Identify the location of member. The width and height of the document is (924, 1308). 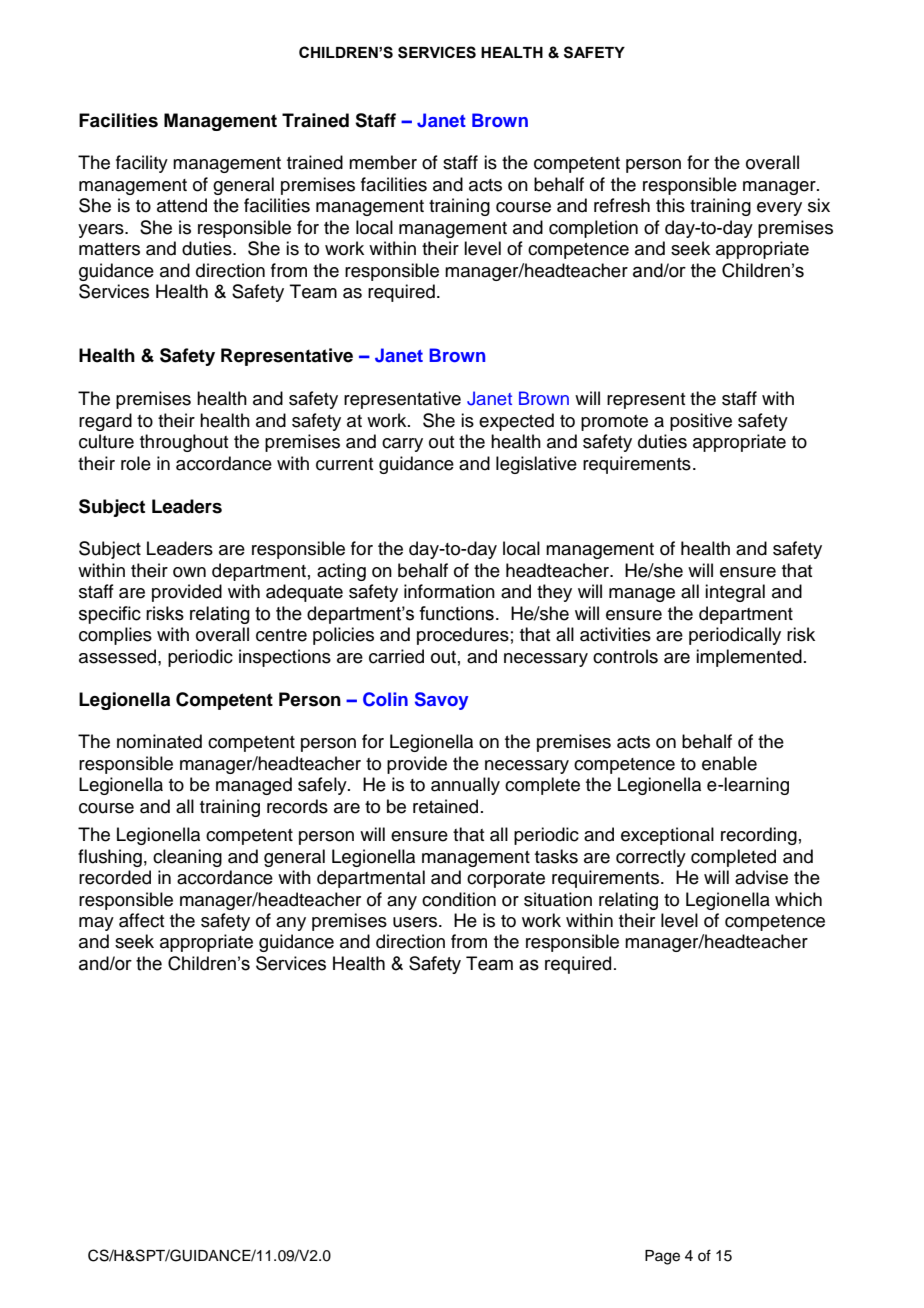
(383, 162).
